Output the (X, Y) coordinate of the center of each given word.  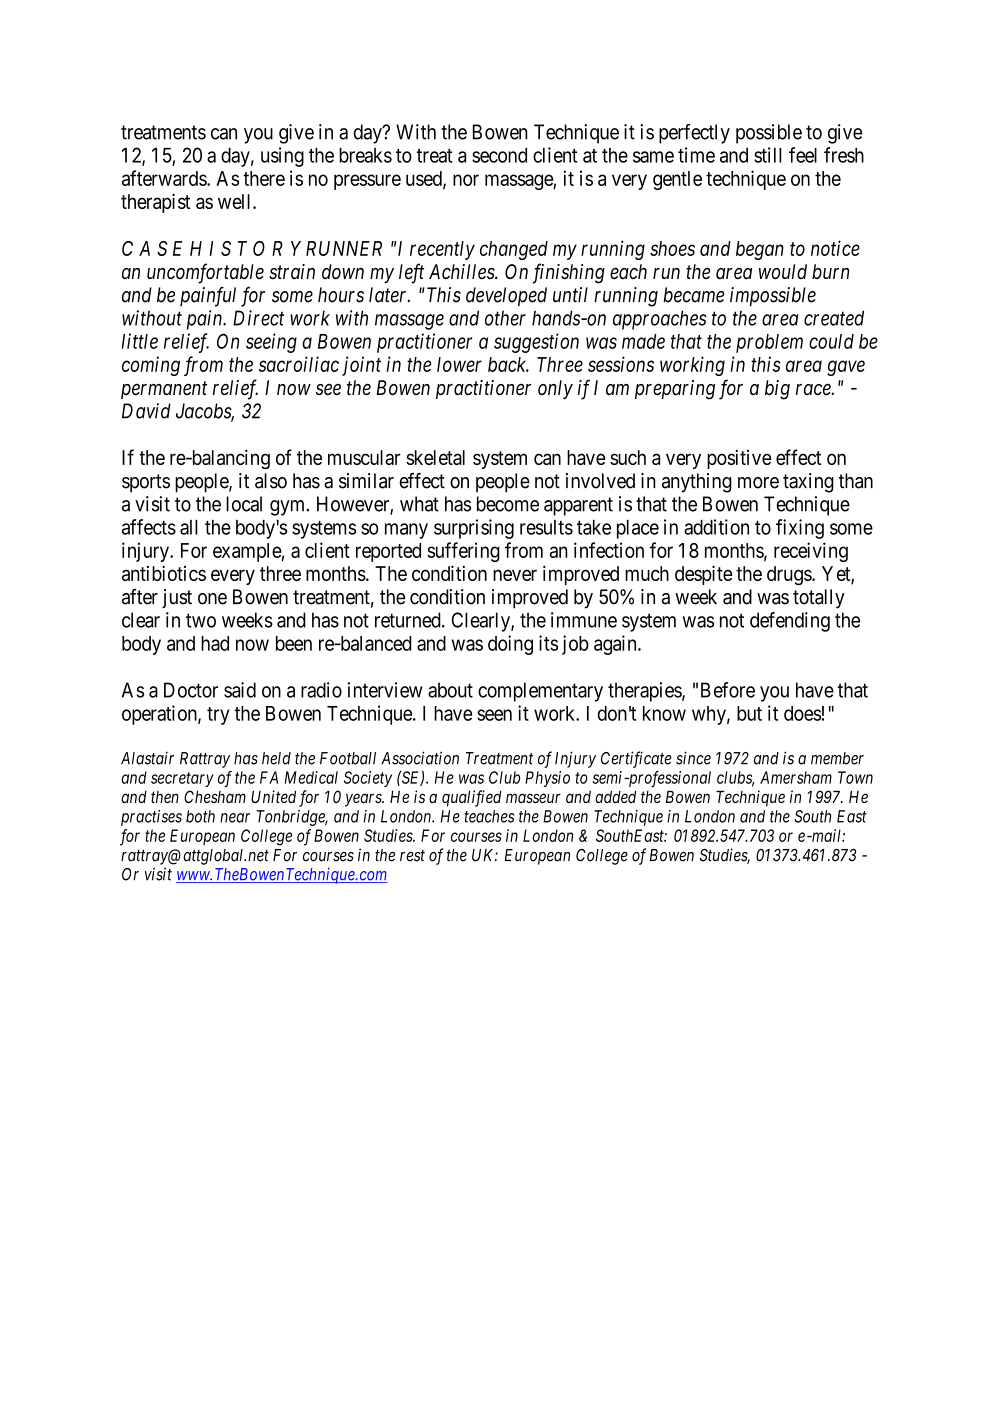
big (777, 390)
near (235, 818)
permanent (164, 390)
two (201, 620)
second (499, 155)
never (515, 575)
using (282, 157)
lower (459, 364)
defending (790, 622)
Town (855, 777)
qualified (472, 798)
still (768, 155)
